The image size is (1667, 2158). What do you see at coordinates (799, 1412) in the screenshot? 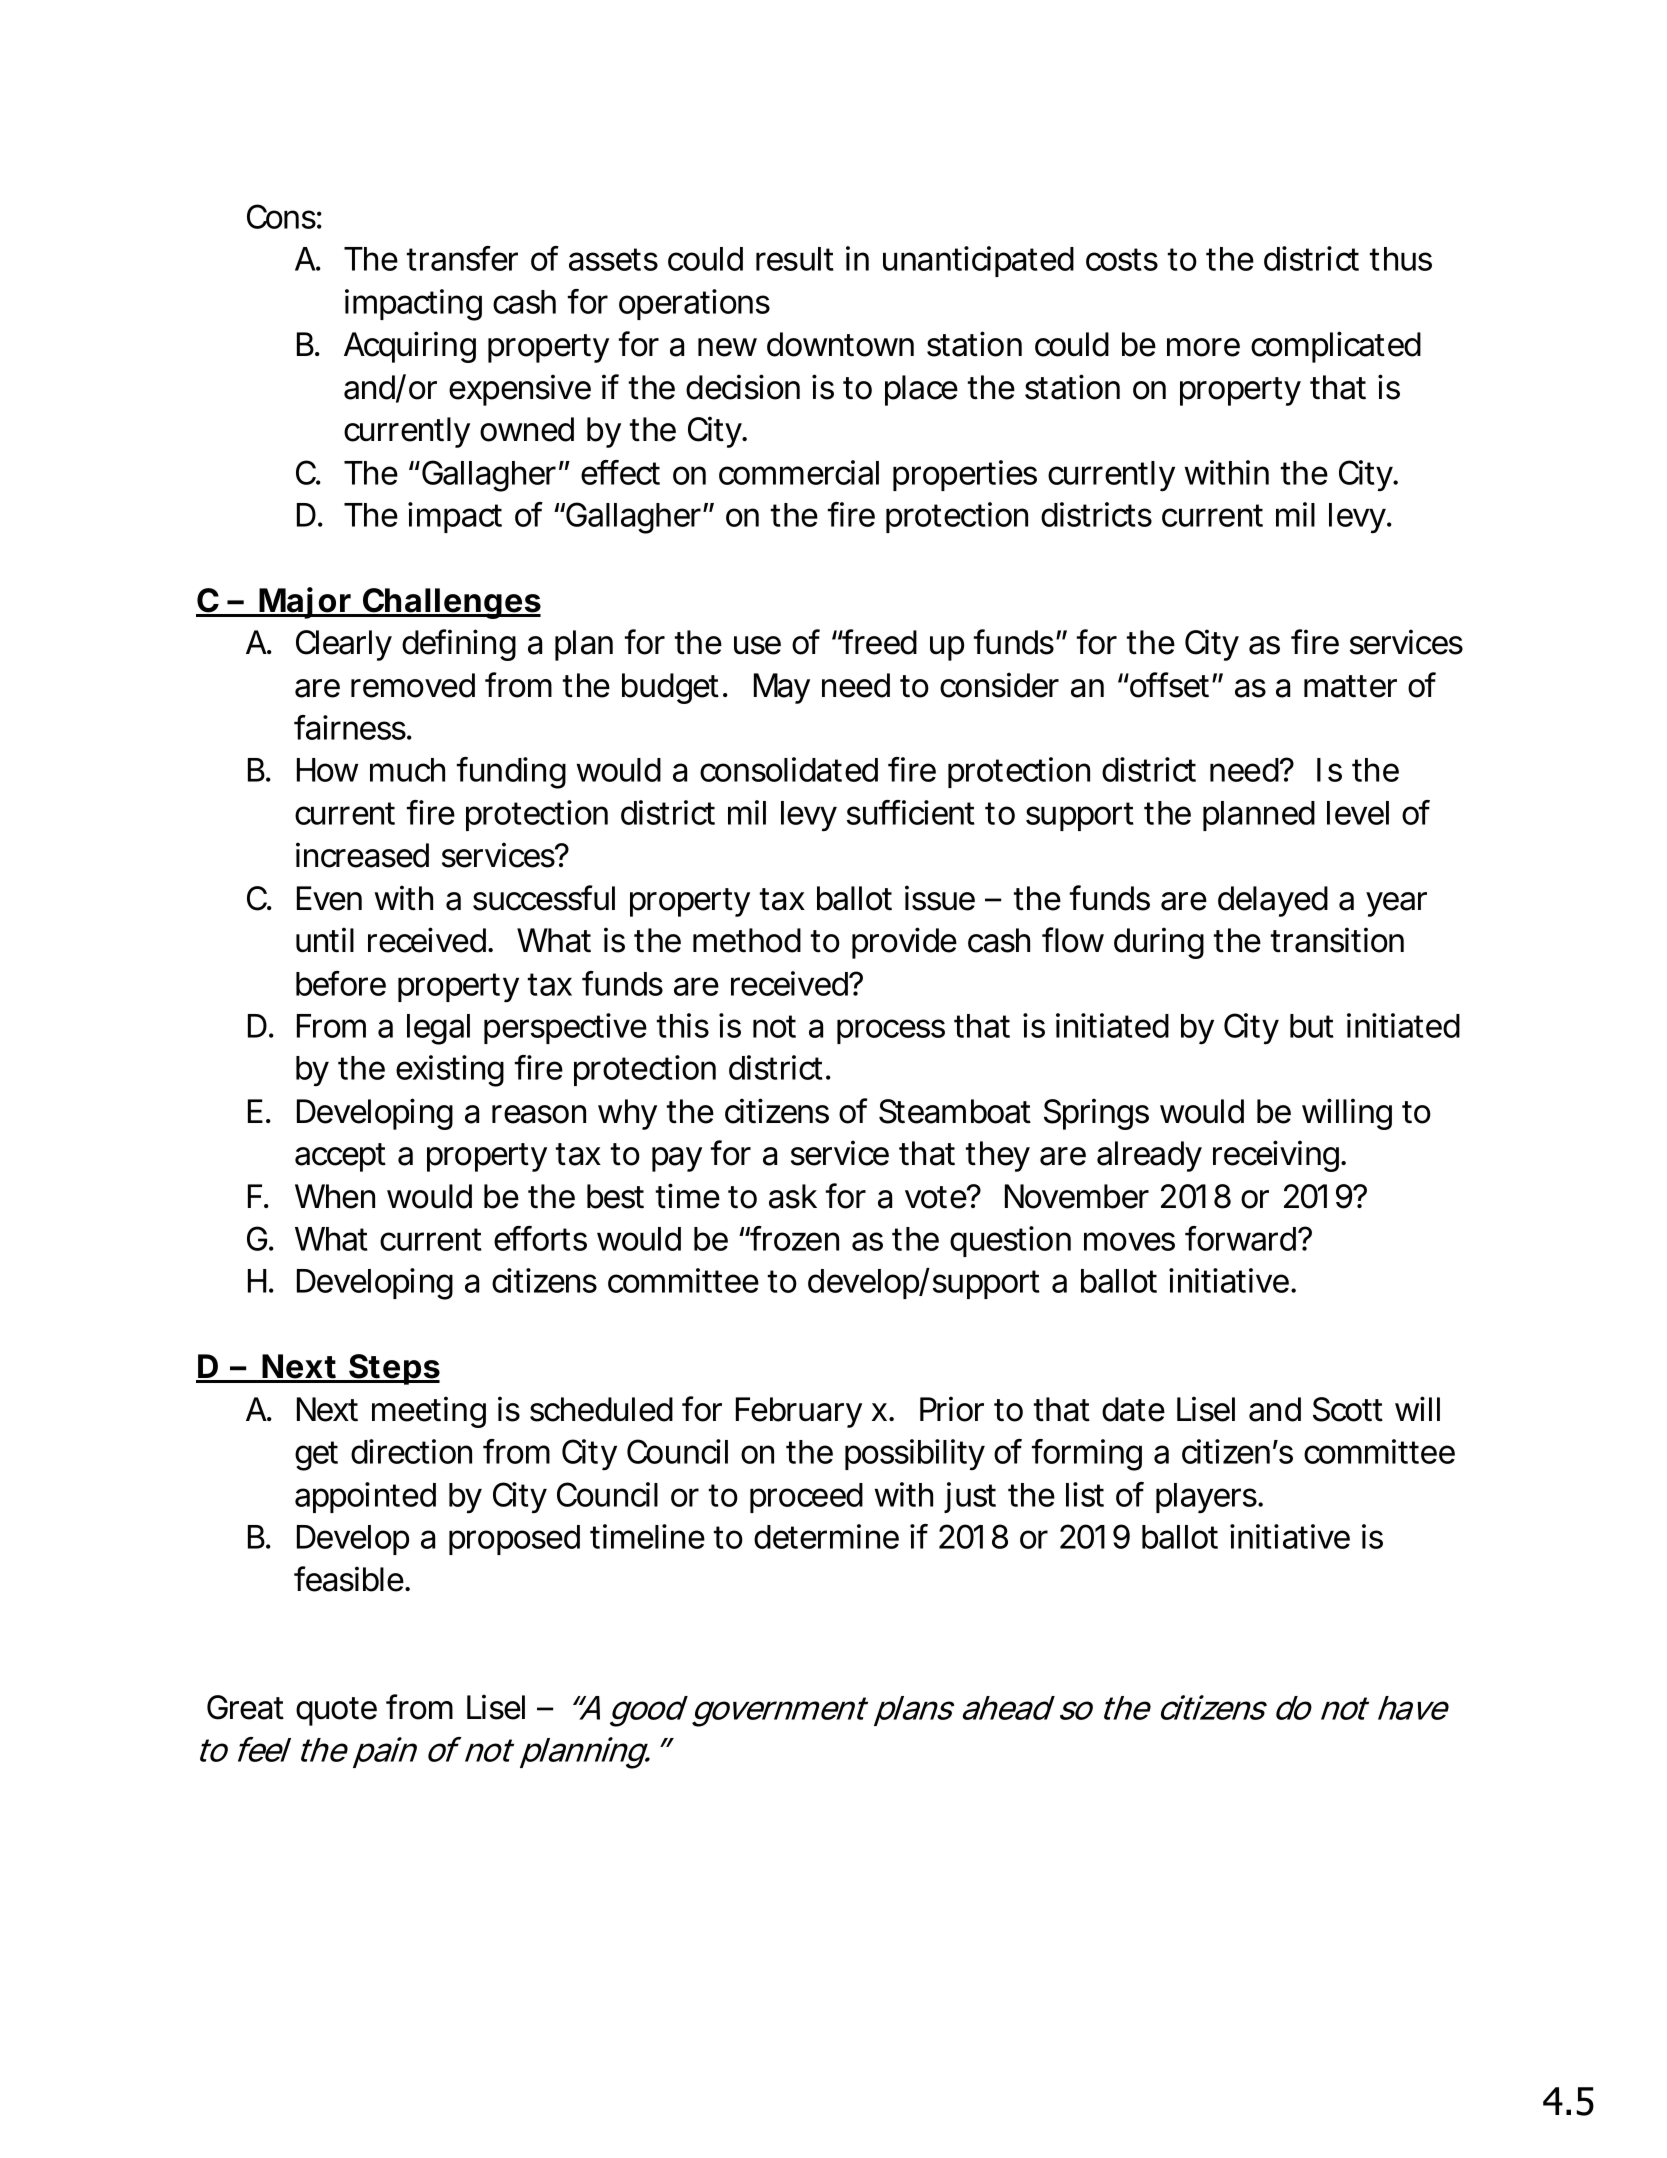
I see `February` at bounding box center [799, 1412].
